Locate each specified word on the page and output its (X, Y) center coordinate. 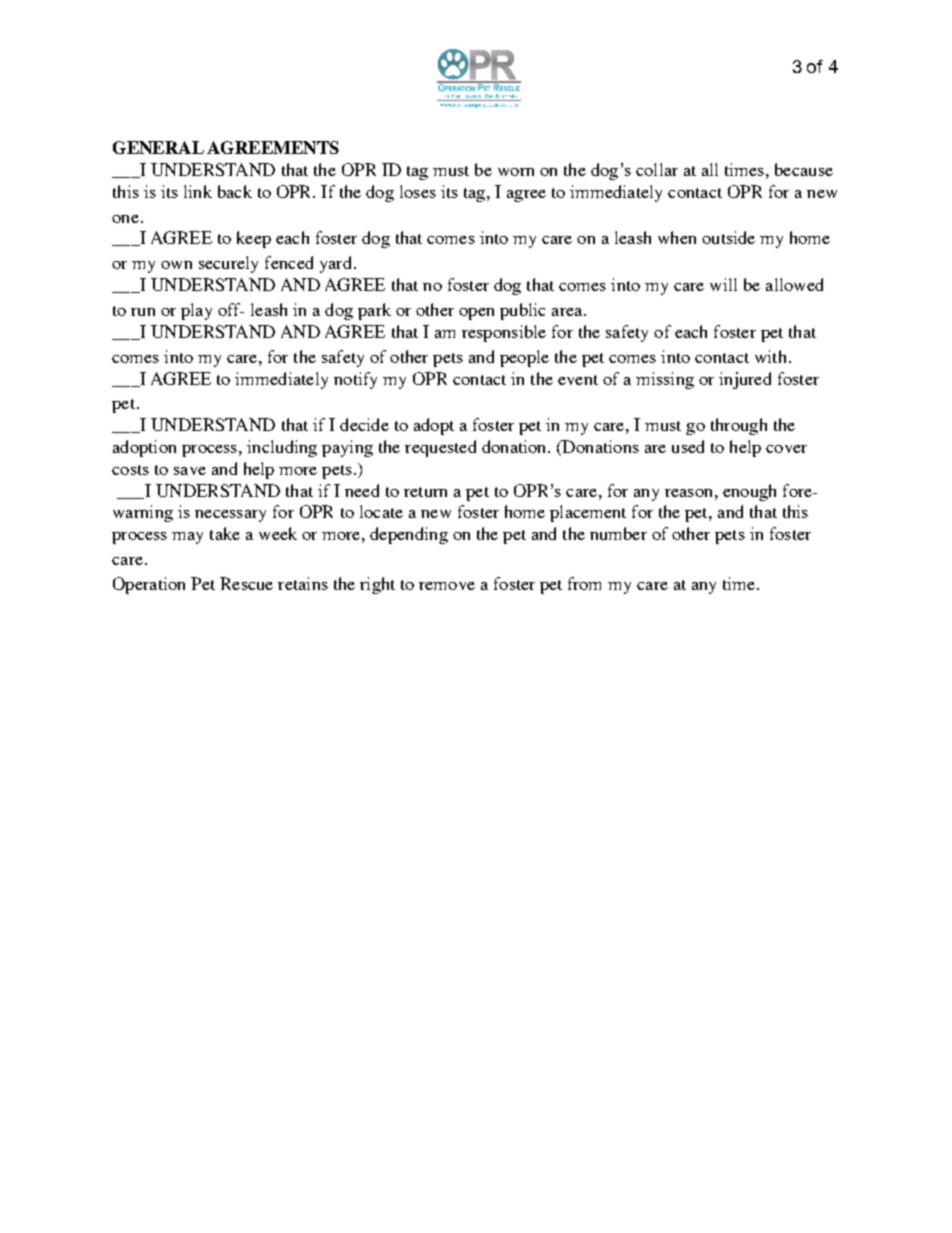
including (282, 448)
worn (516, 172)
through (739, 426)
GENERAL (158, 147)
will (723, 284)
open (476, 314)
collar (657, 169)
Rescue (246, 583)
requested (440, 448)
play (196, 311)
